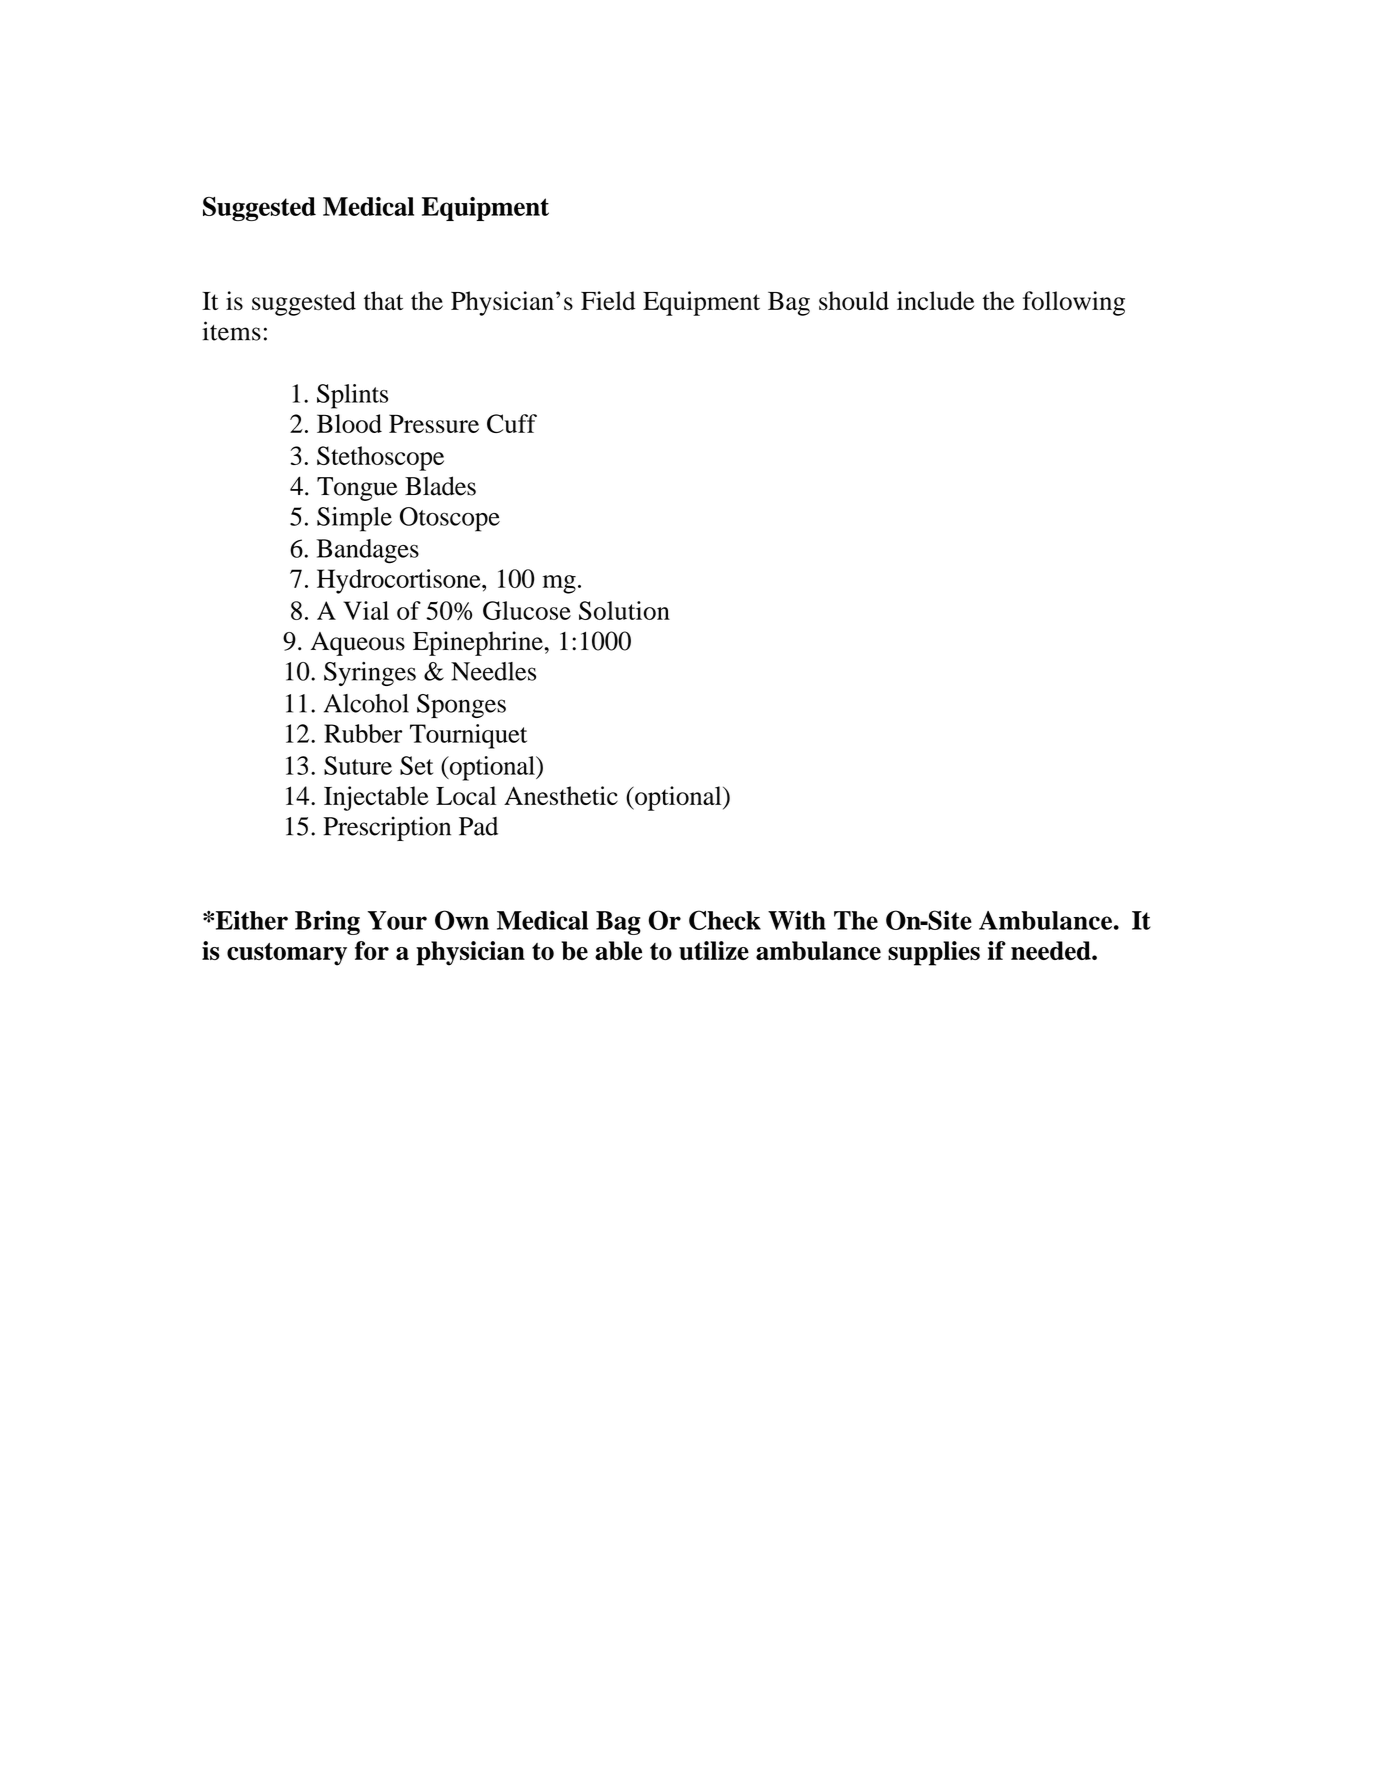  What do you see at coordinates (383, 300) in the screenshot?
I see `that` at bounding box center [383, 300].
